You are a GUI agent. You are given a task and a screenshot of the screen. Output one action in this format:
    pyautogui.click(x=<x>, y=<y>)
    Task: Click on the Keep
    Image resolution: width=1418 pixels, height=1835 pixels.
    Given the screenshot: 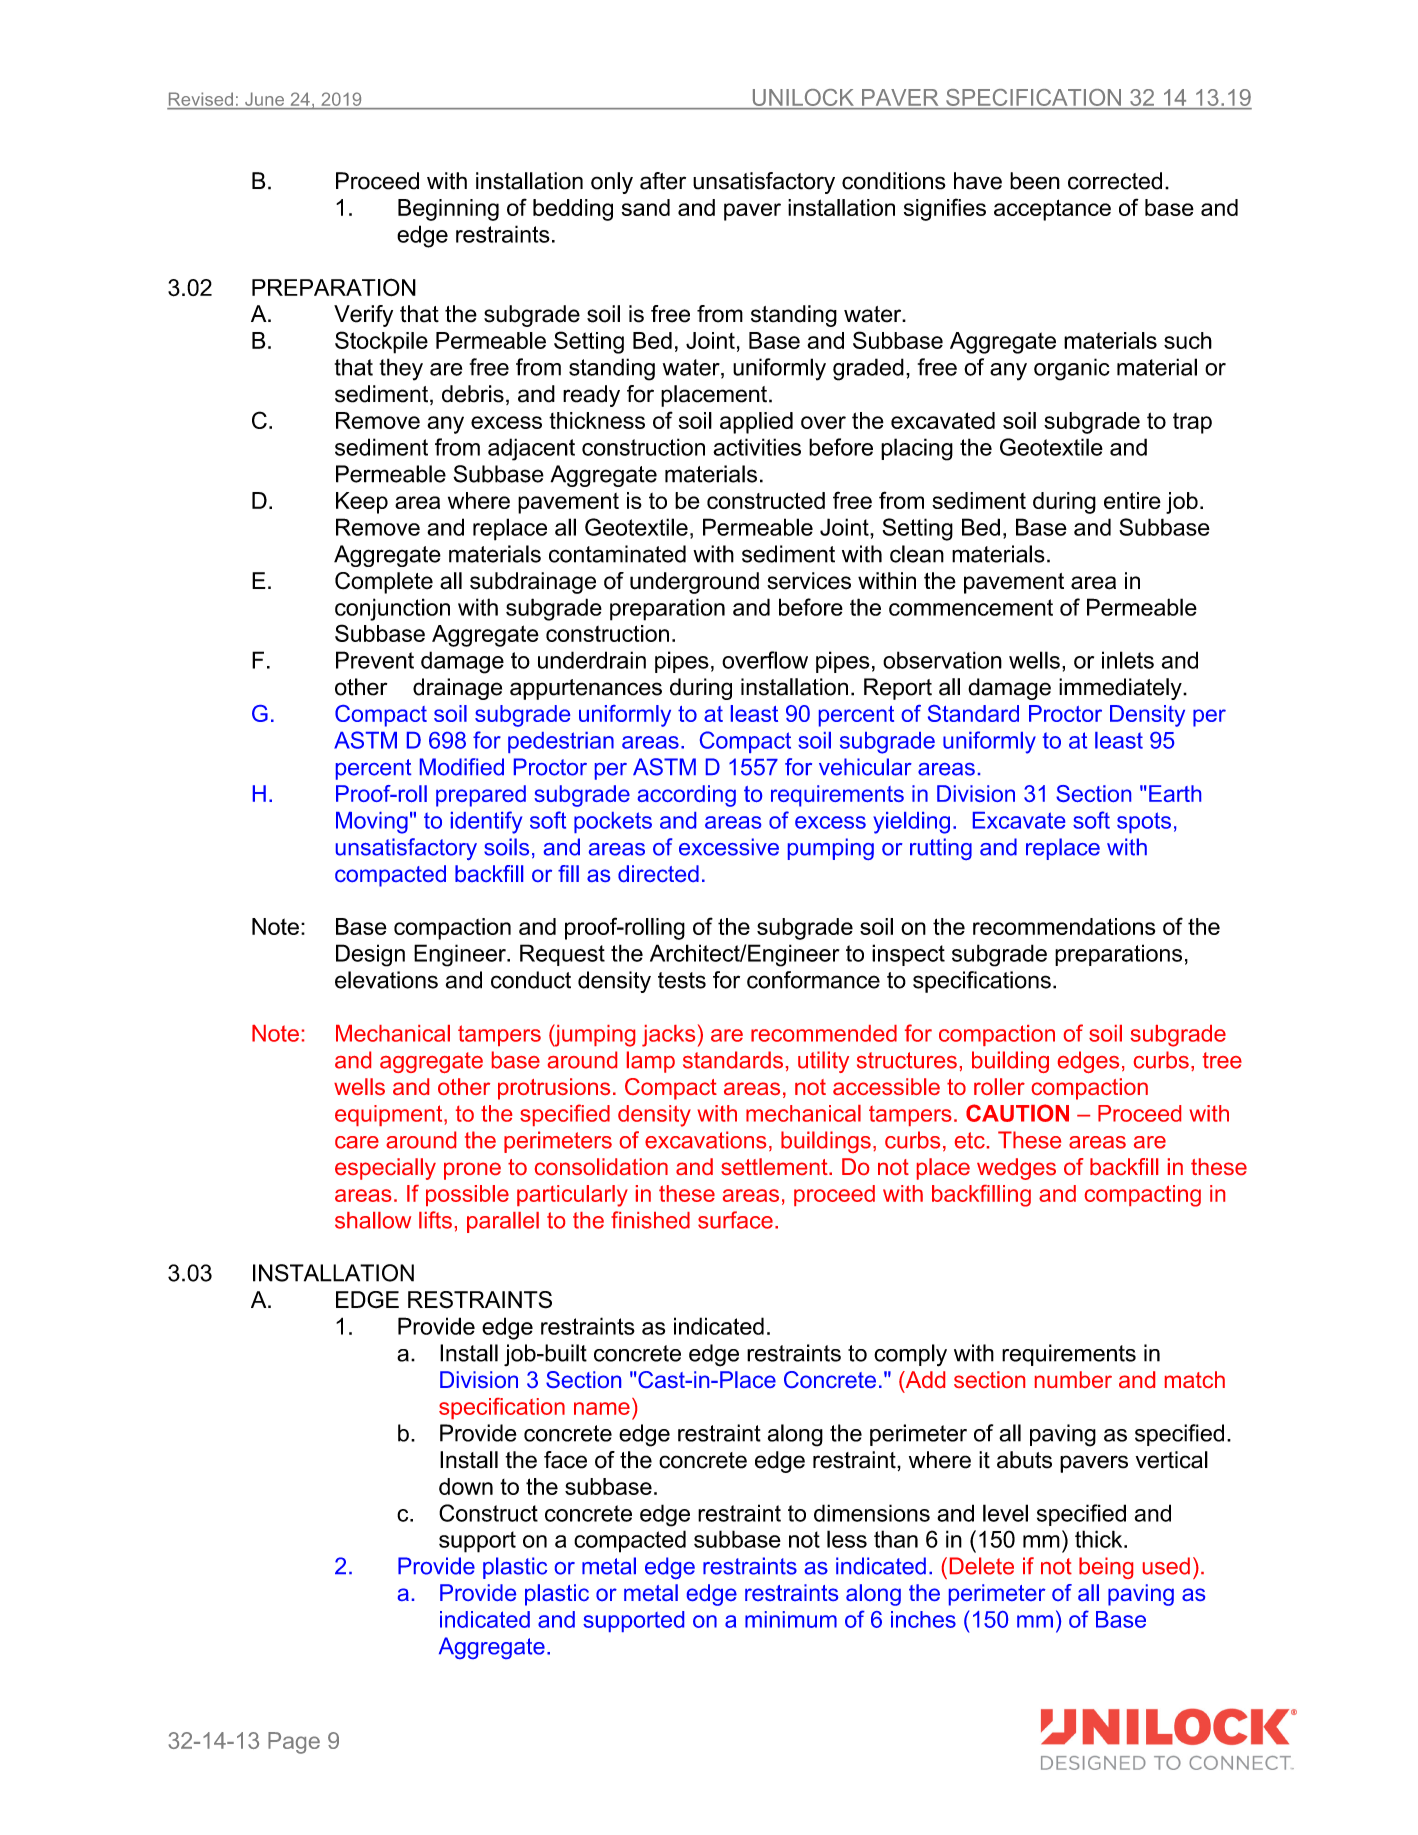 What is the action you would take?
    pyautogui.click(x=362, y=503)
